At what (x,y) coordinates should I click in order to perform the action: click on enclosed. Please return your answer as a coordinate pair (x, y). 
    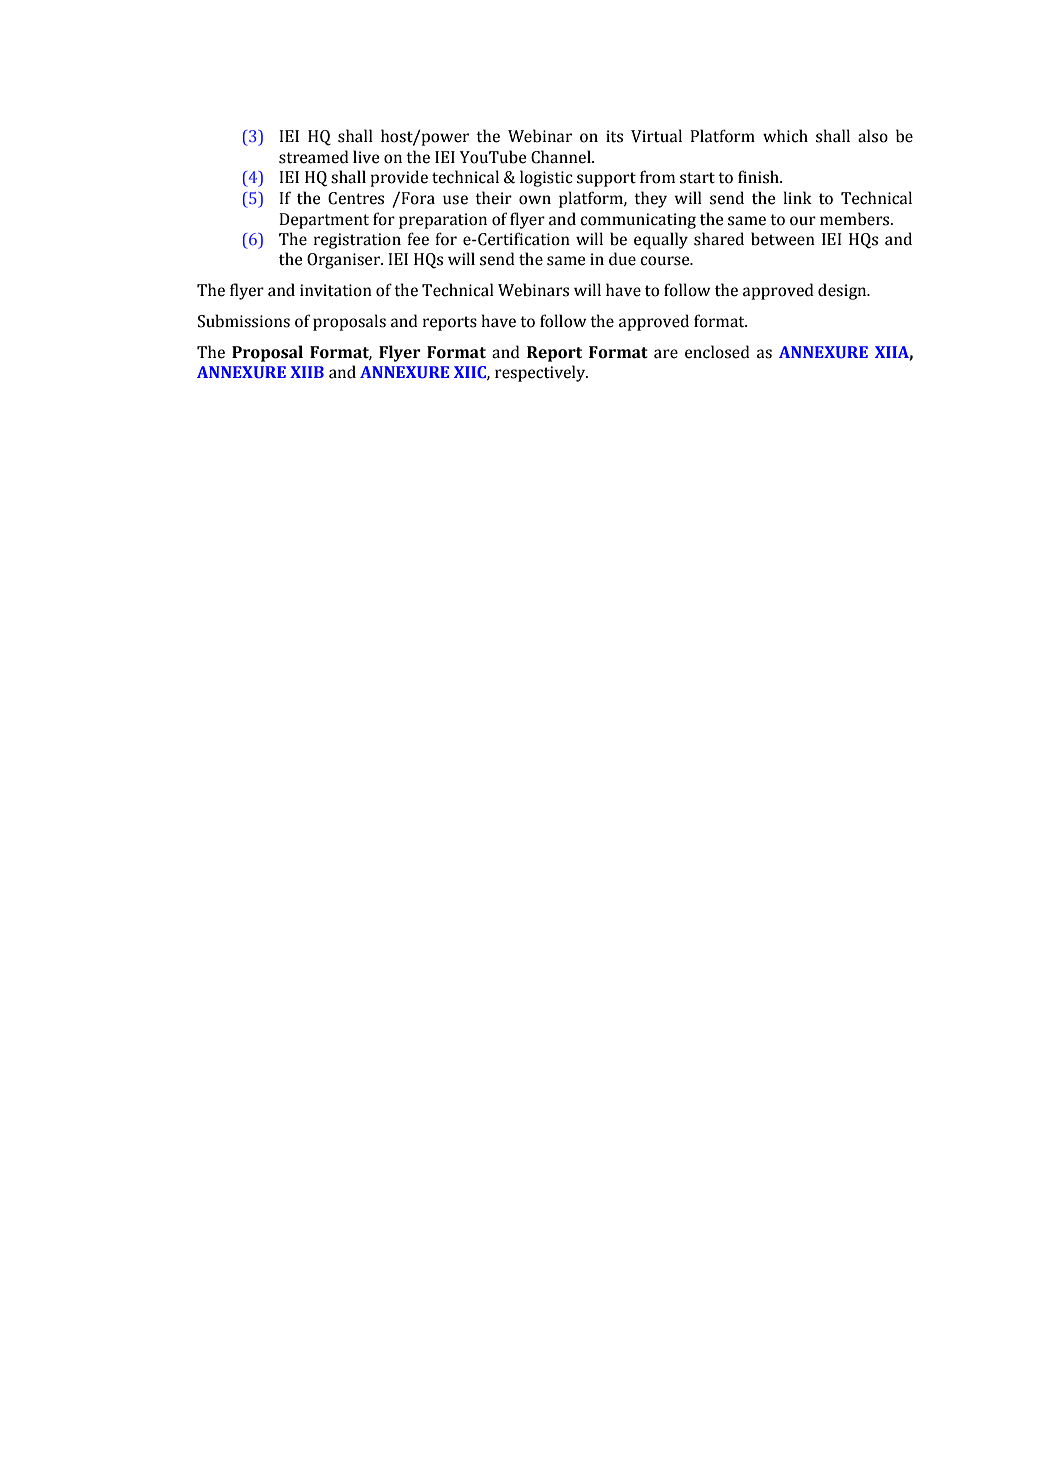
    Looking at the image, I should click on (717, 352).
